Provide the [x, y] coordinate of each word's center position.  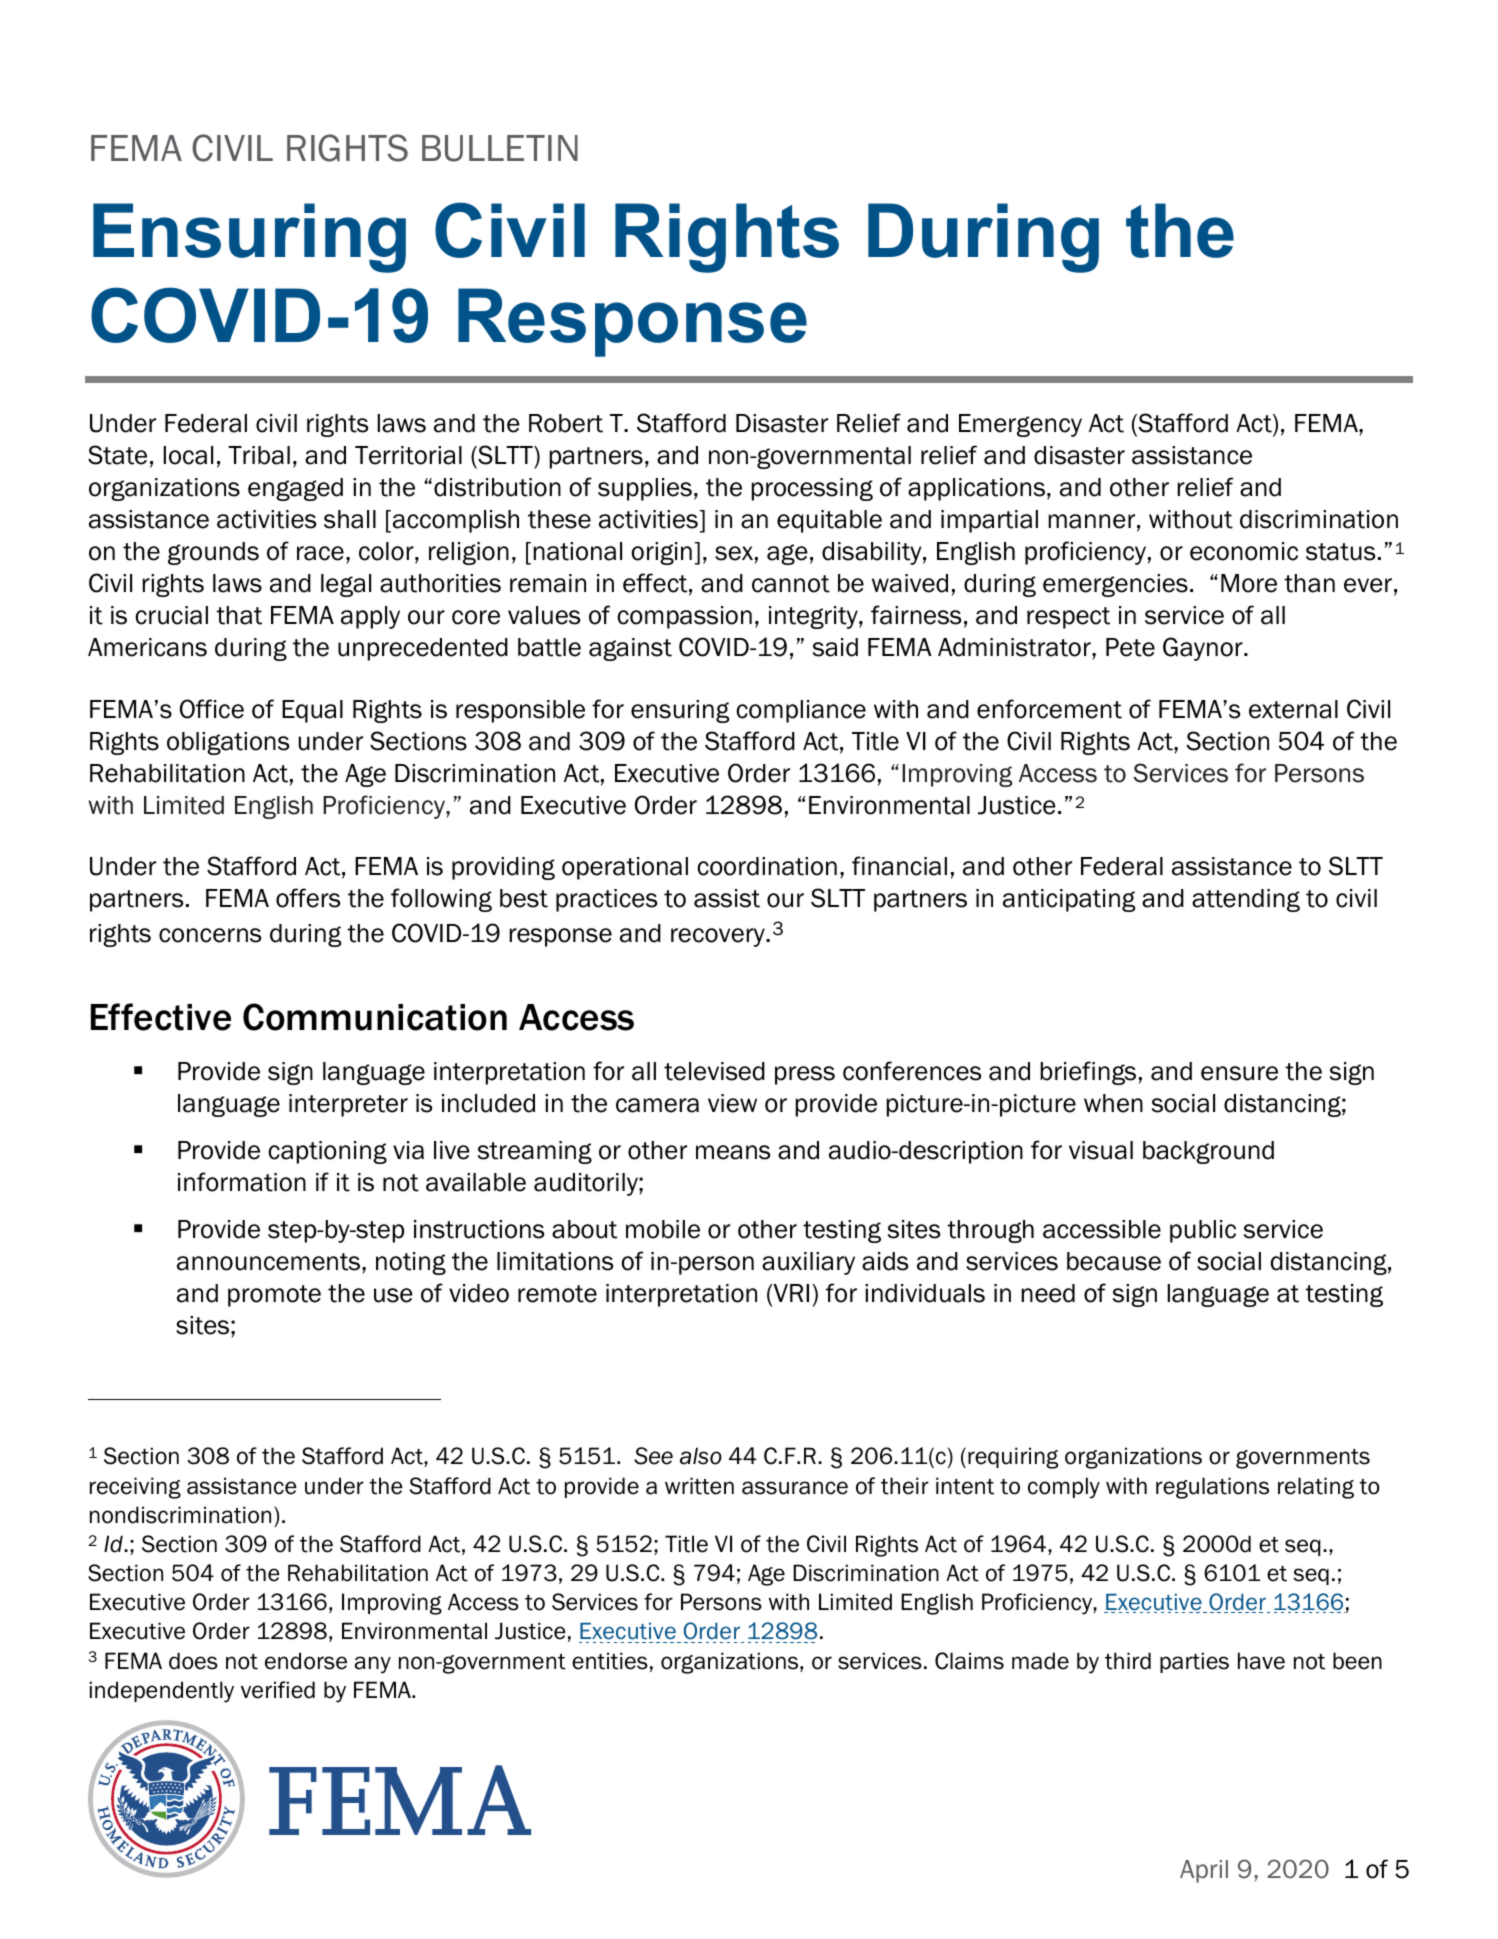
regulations [1212, 1488]
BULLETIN [500, 148]
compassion [684, 617]
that [239, 615]
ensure [1239, 1073]
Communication [375, 1017]
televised [714, 1071]
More [1249, 583]
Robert [566, 423]
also [701, 1456]
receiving [135, 1488]
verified [278, 1690]
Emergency [1020, 425]
